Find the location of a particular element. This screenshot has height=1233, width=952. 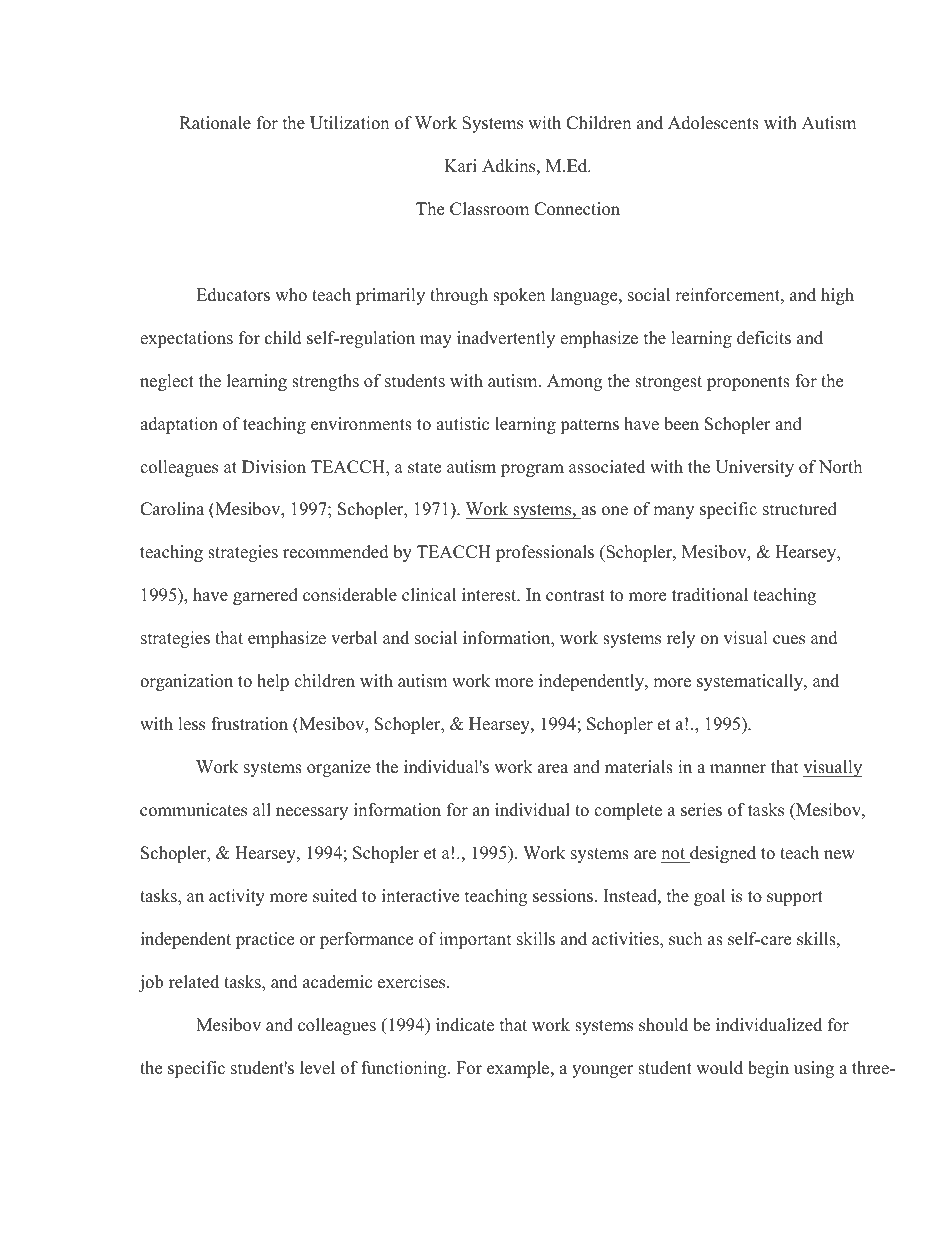

Adolescents is located at coordinates (713, 123).
